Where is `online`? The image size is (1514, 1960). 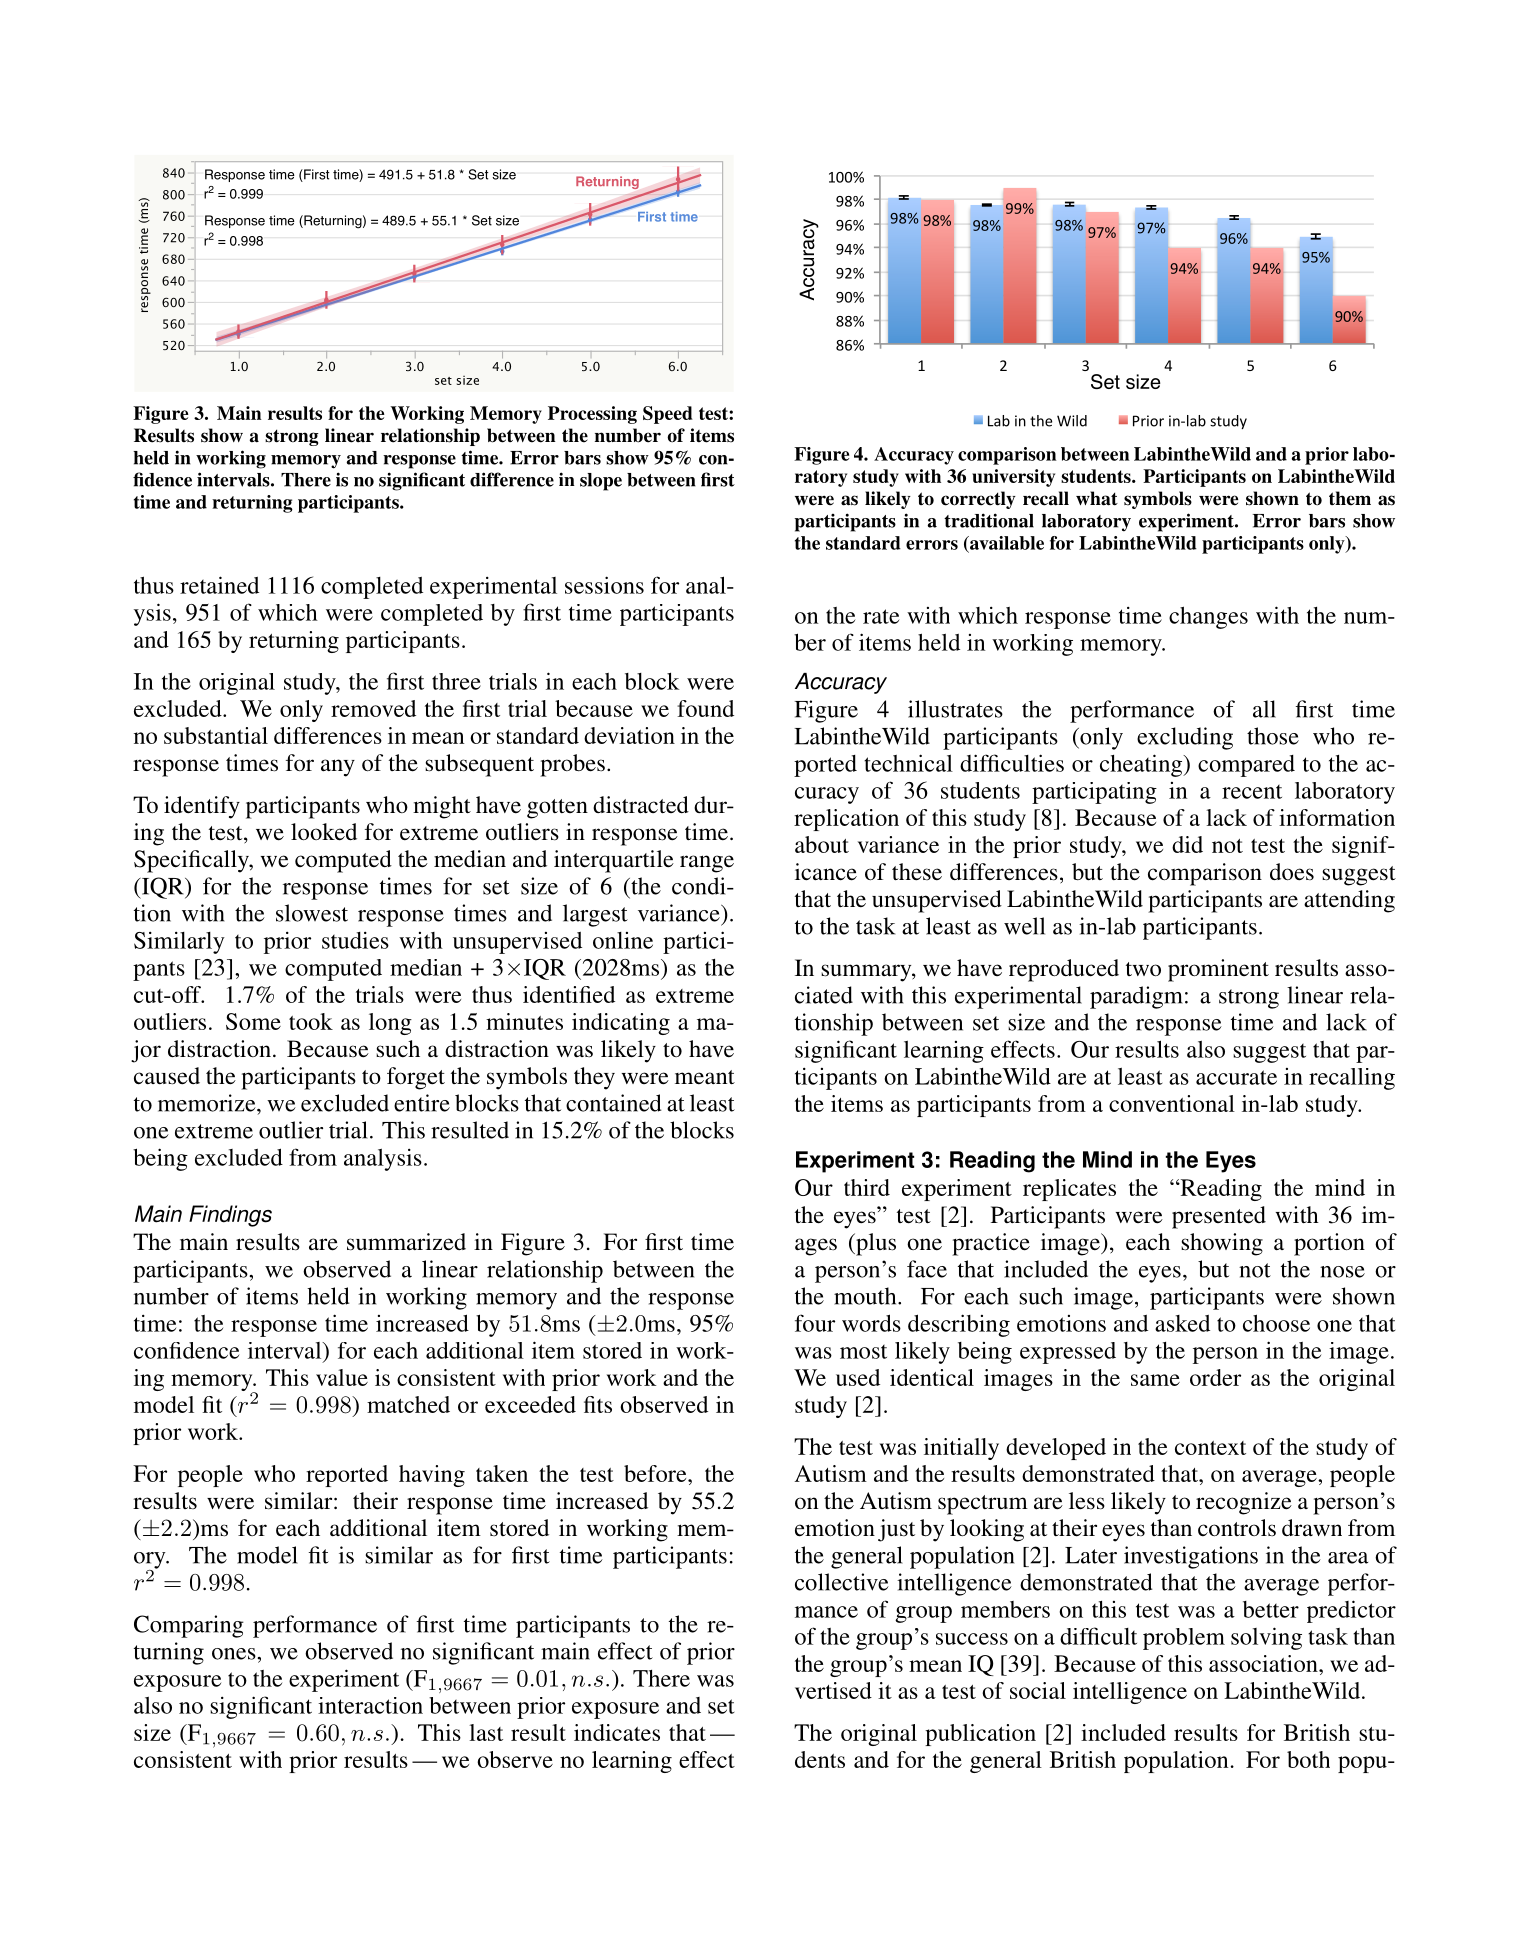
online is located at coordinates (623, 940).
